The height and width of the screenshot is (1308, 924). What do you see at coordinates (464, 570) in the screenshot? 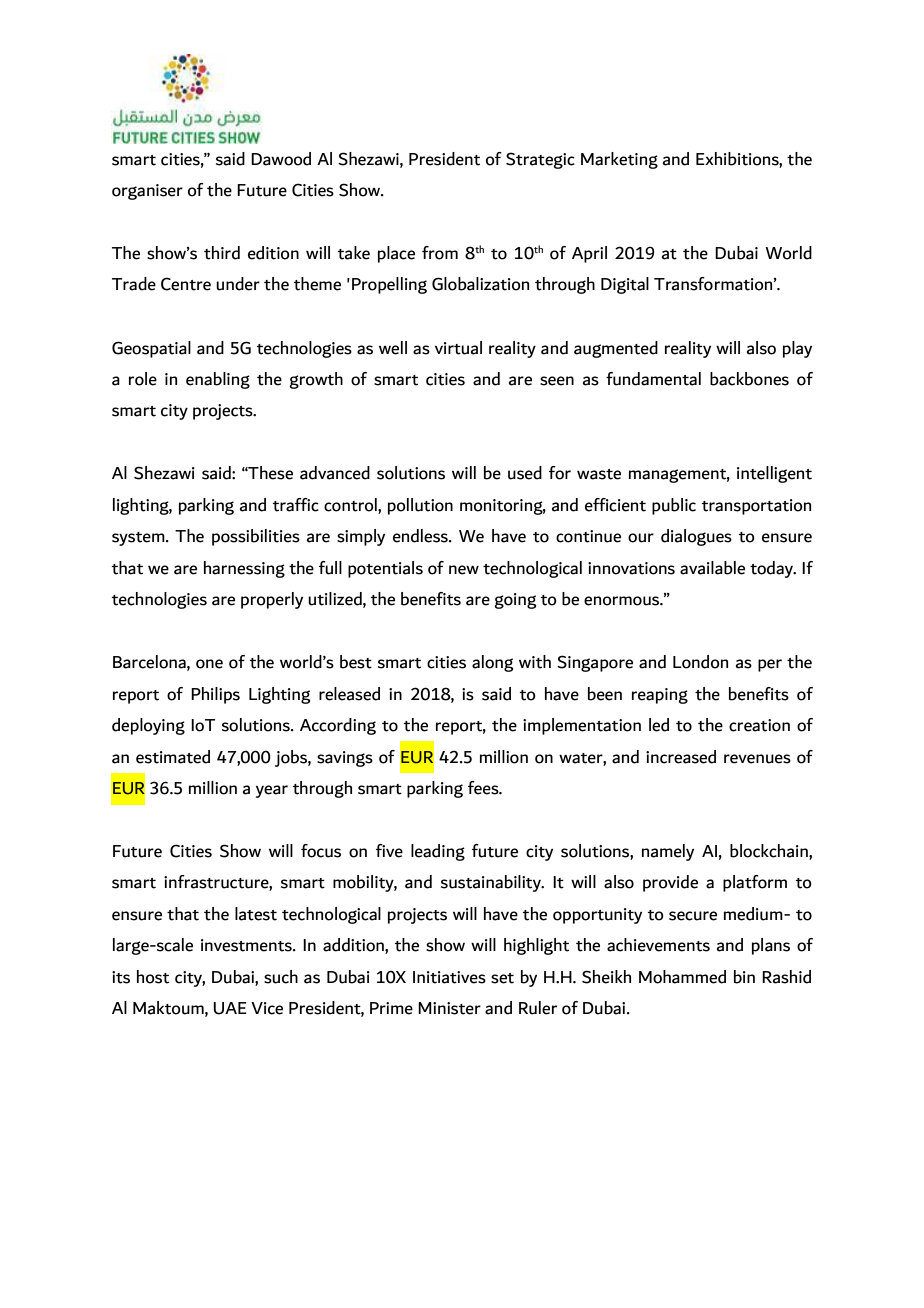
I see `new` at bounding box center [464, 570].
